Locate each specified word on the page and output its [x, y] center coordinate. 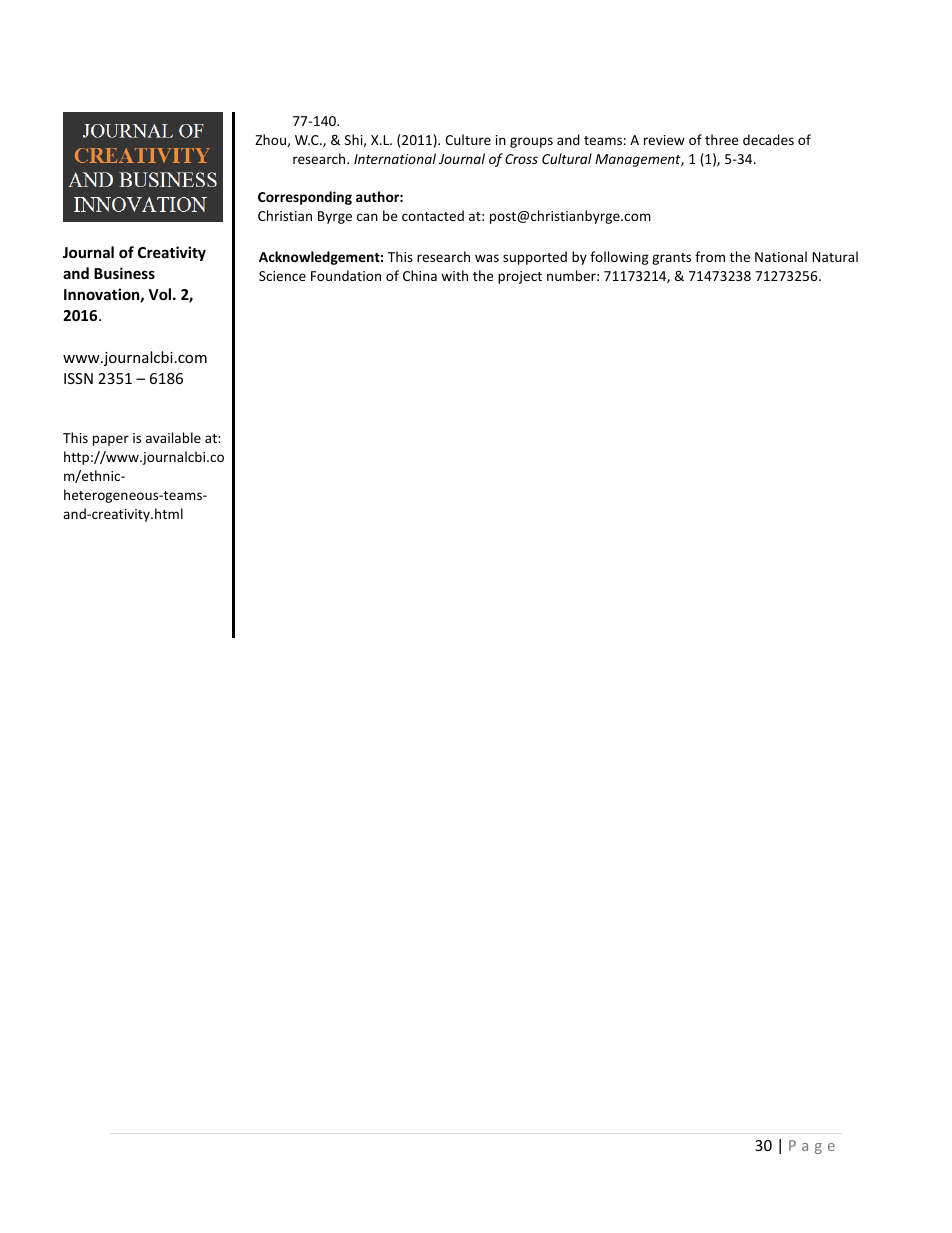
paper [111, 440]
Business [124, 273]
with [454, 275]
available [173, 437]
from [710, 256]
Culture [468, 139]
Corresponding [305, 198]
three [721, 139]
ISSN [78, 378]
